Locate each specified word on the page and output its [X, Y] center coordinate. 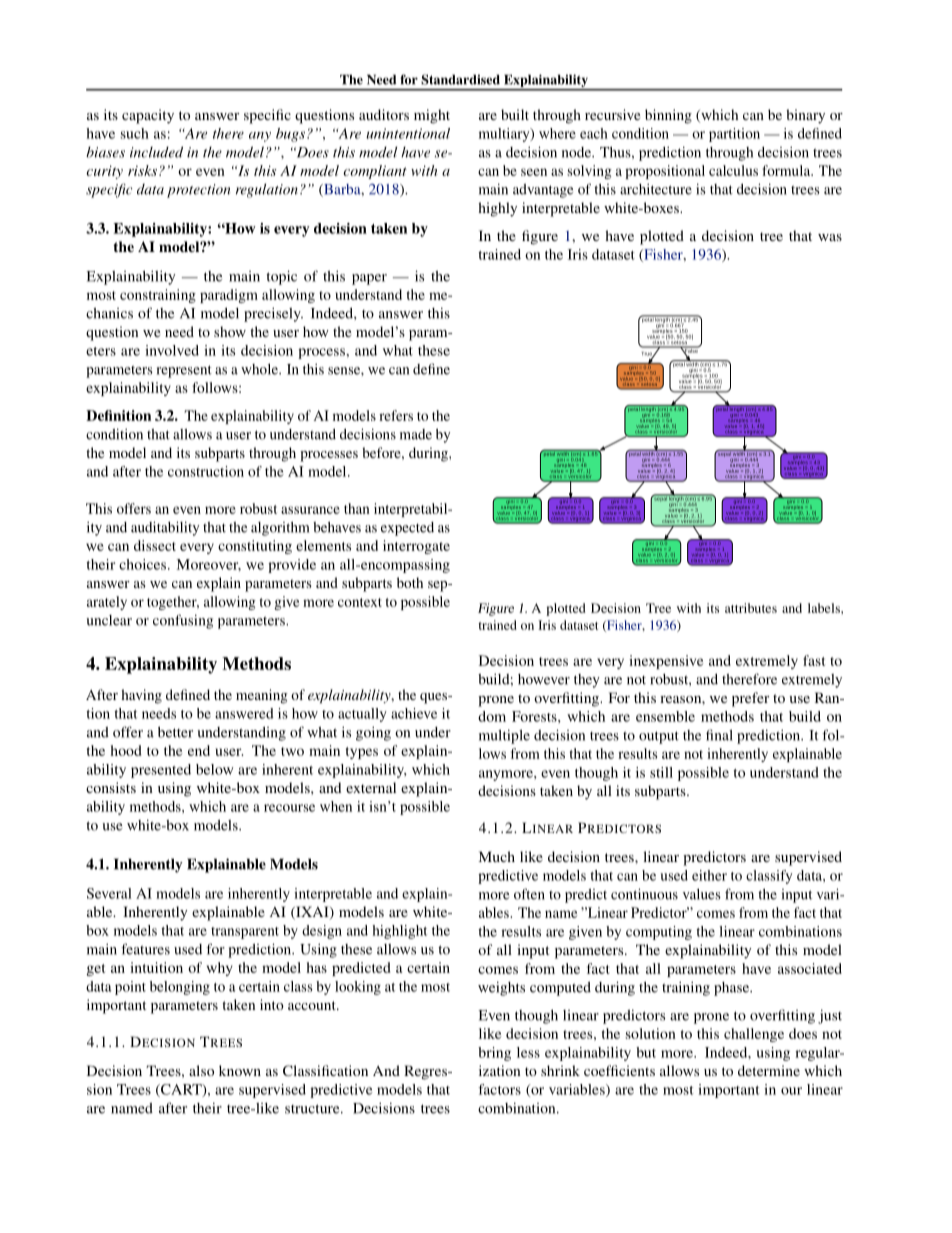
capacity [148, 116]
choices [144, 564]
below [214, 769]
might [432, 116]
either [709, 875]
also [201, 1070]
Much [497, 856]
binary [805, 116]
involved [172, 350]
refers [396, 415]
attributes [751, 608]
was [830, 237]
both [410, 582]
